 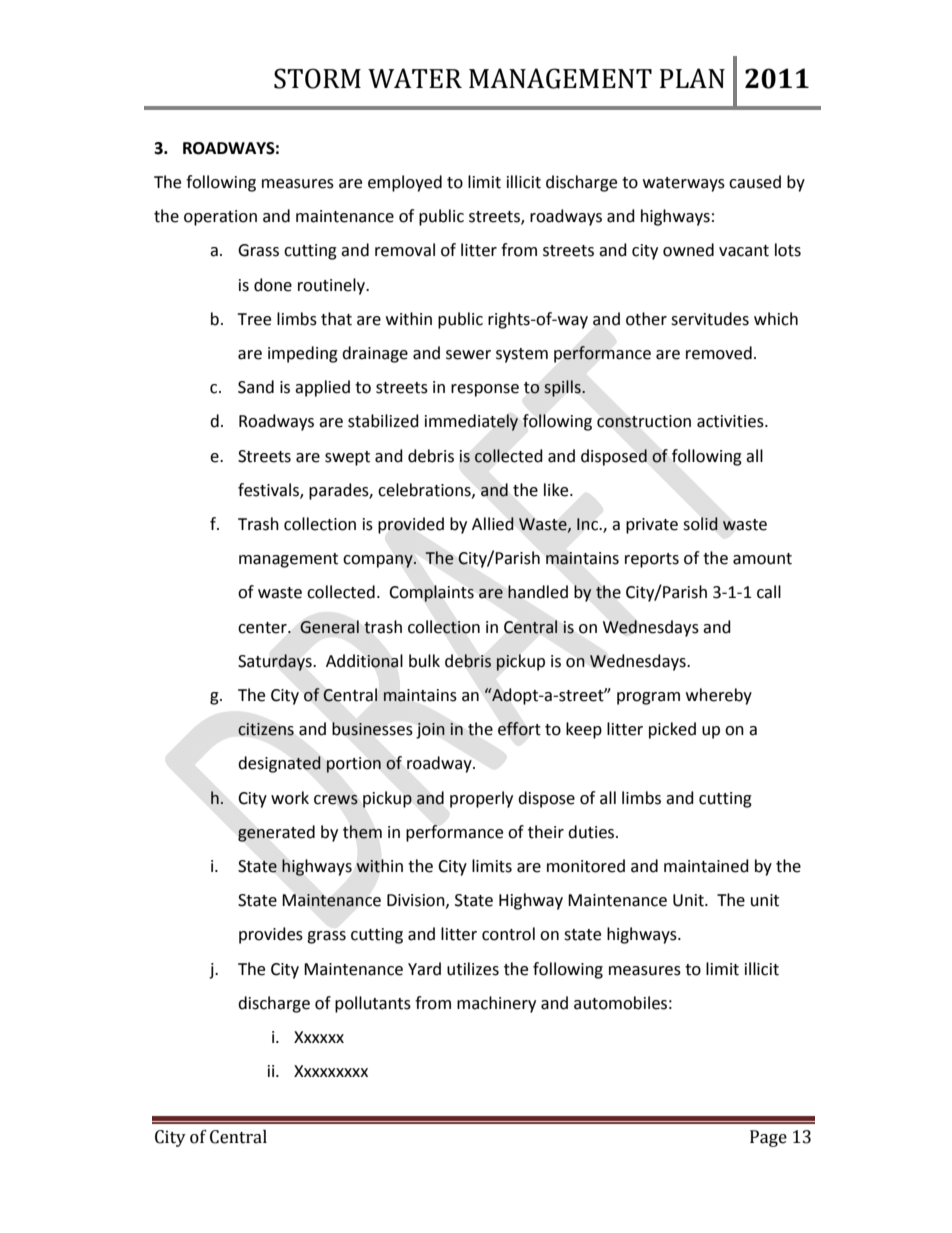 What do you see at coordinates (317, 78) in the page?
I see `STORM` at bounding box center [317, 78].
